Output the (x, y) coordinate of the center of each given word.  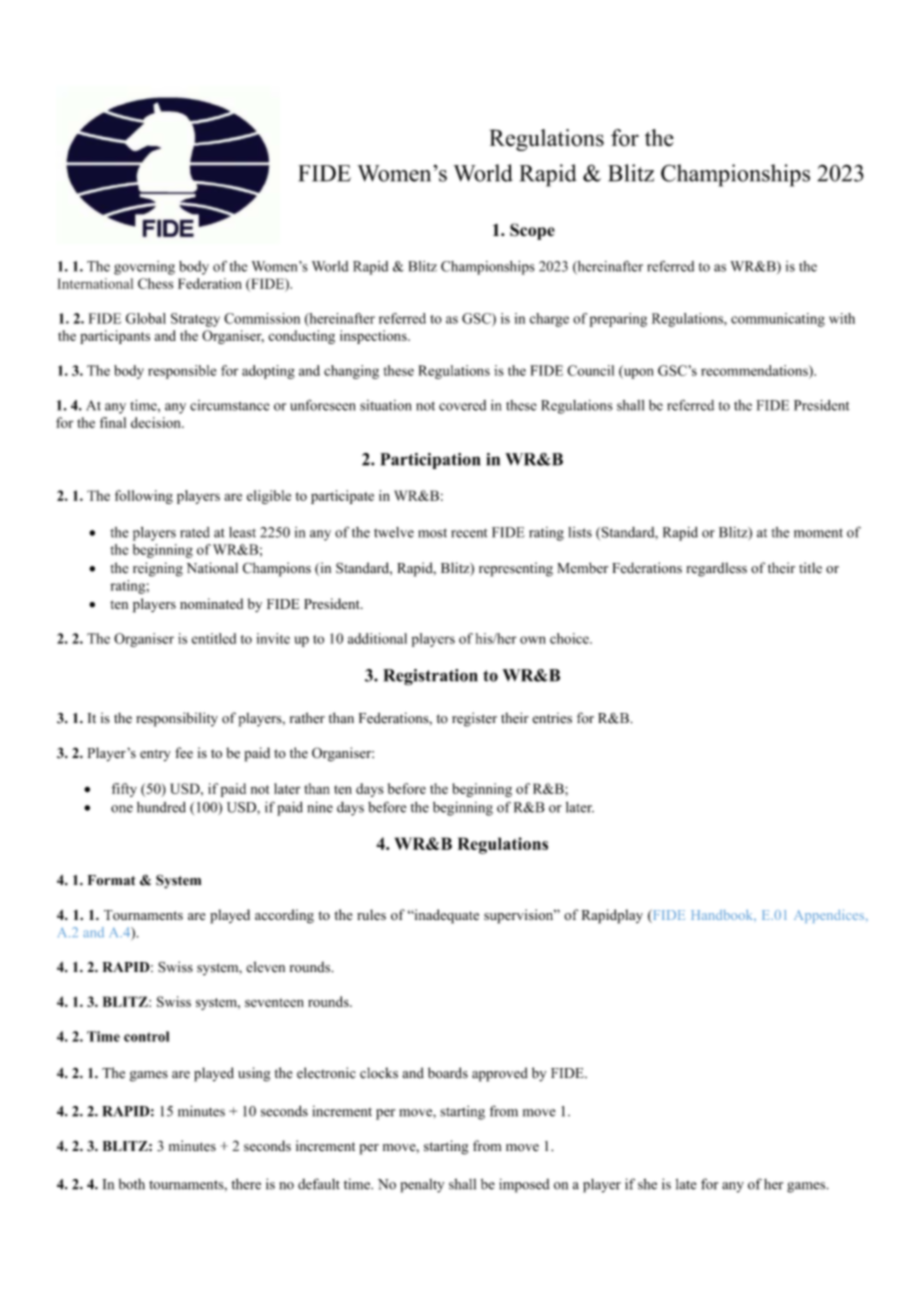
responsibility (177, 719)
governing (144, 268)
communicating (778, 320)
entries (552, 718)
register (474, 719)
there (246, 1184)
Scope (532, 231)
